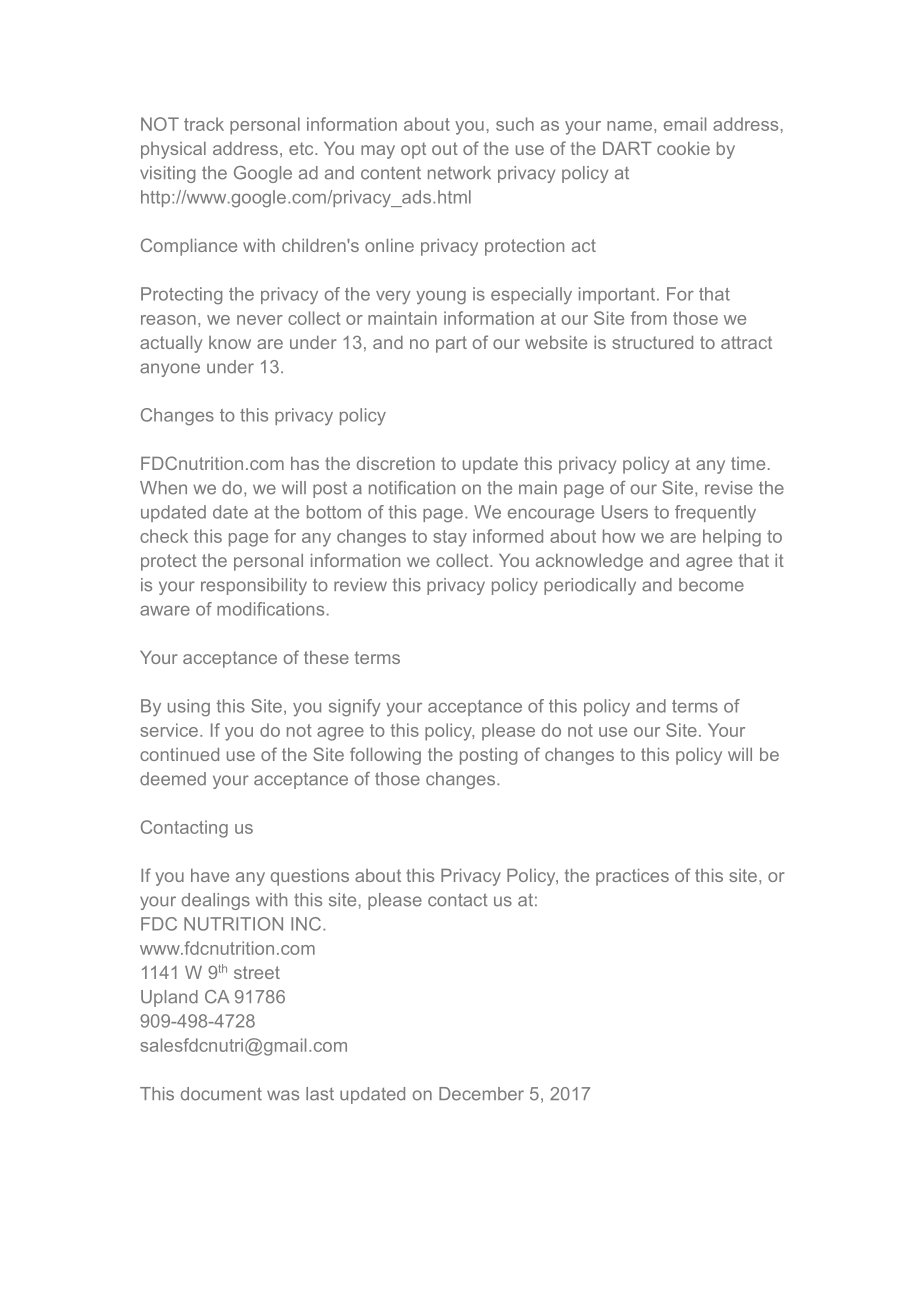  I want to click on document, so click(221, 1094).
